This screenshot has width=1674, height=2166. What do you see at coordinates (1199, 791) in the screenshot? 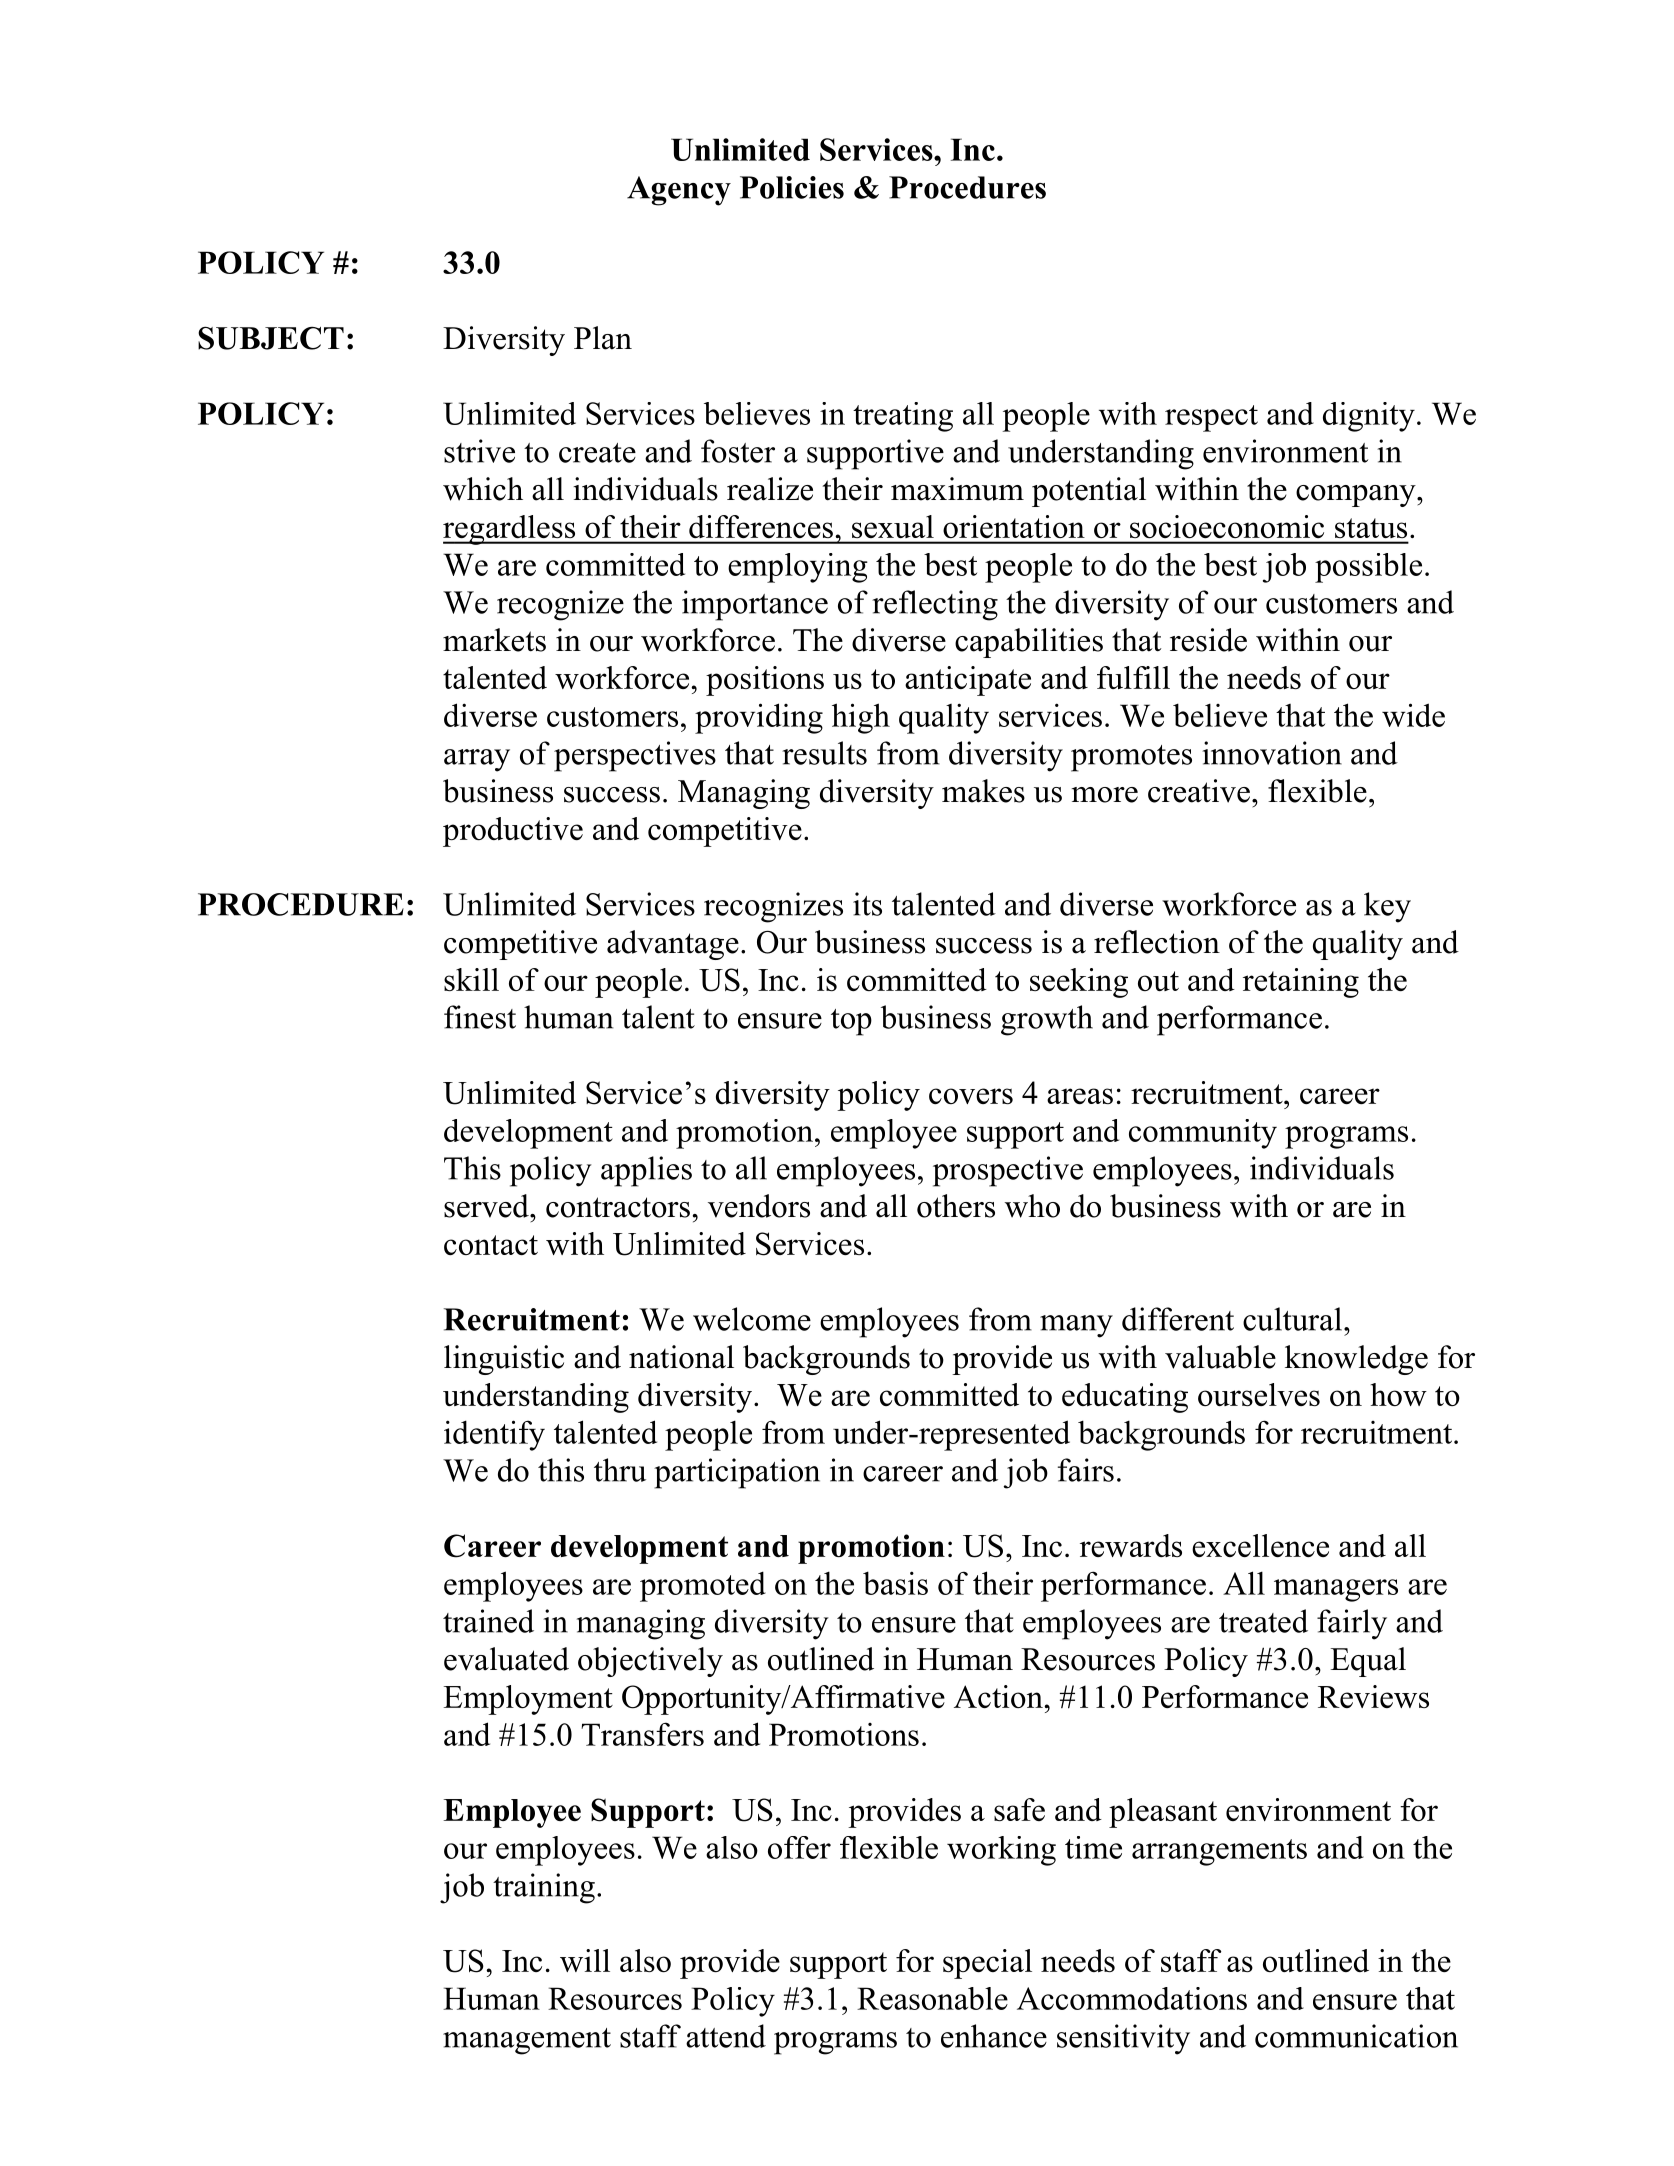
I see `creative` at bounding box center [1199, 791].
